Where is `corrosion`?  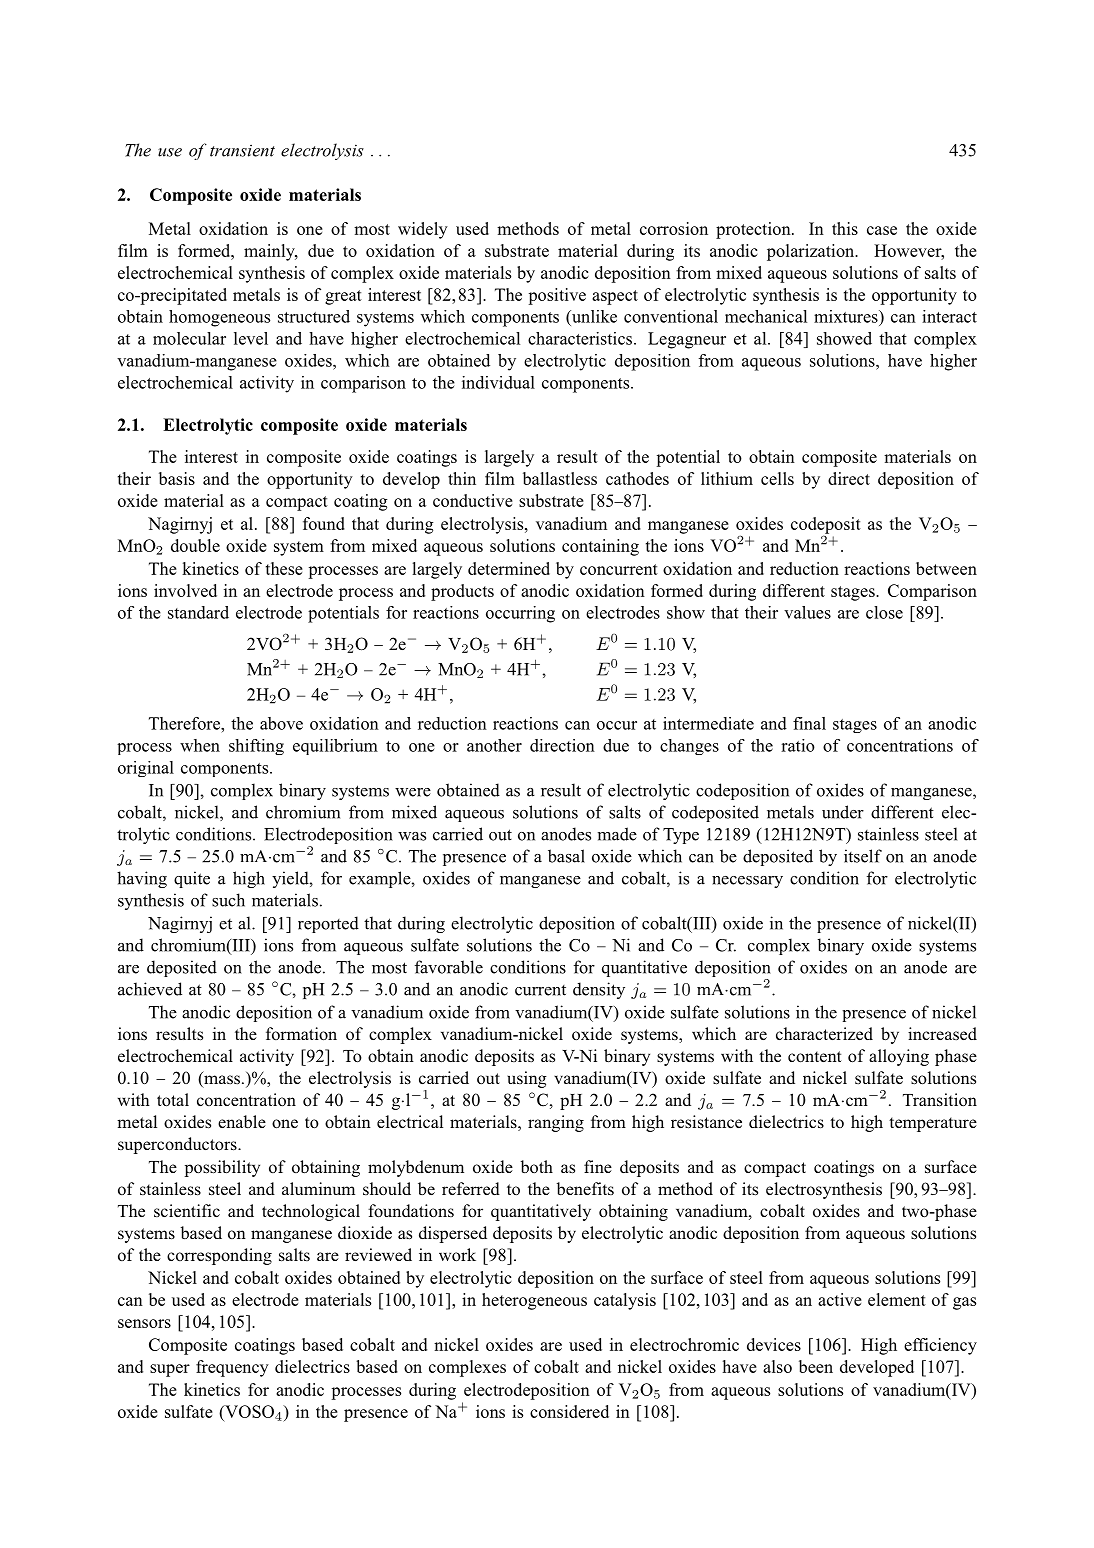
corrosion is located at coordinates (674, 228).
